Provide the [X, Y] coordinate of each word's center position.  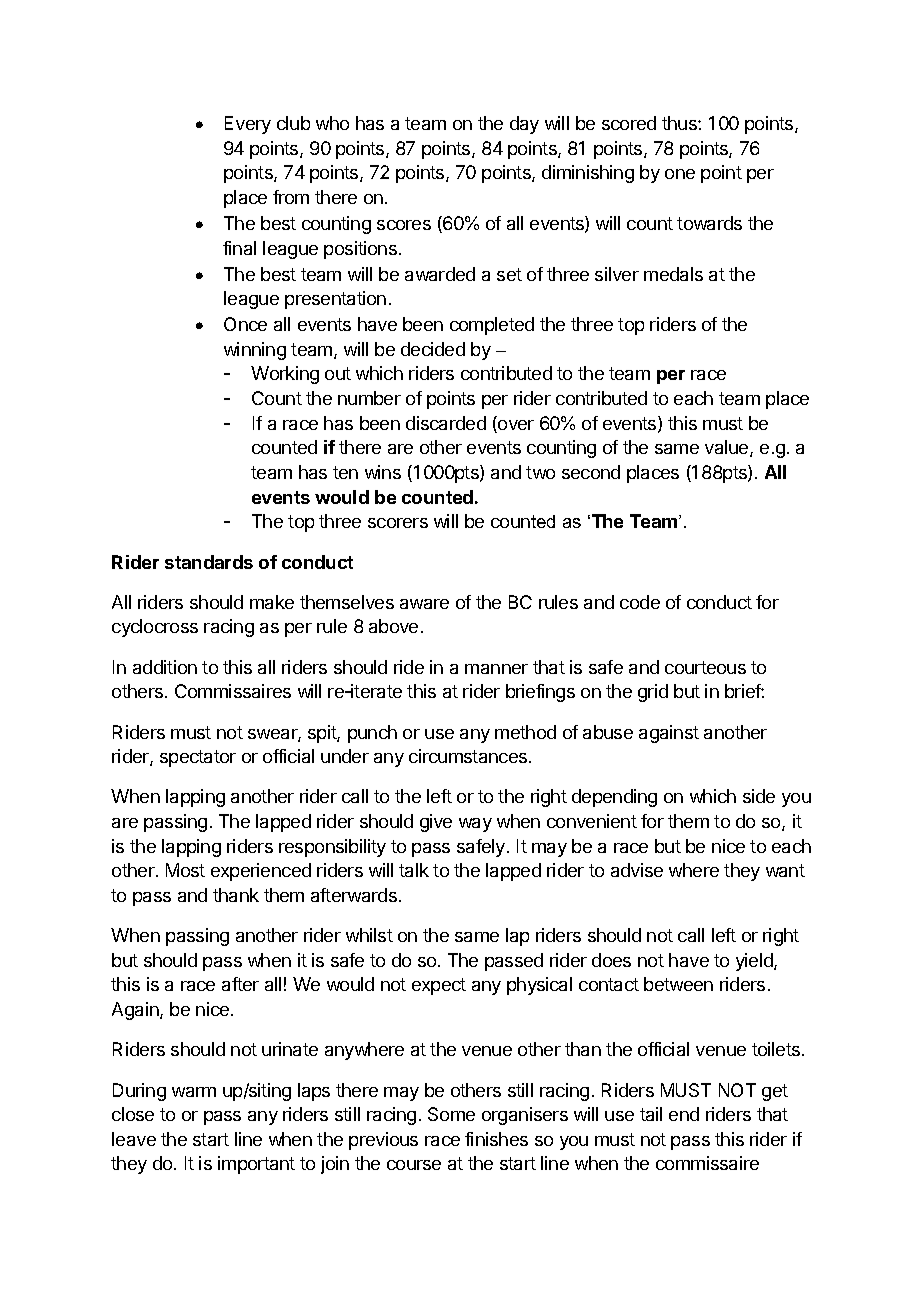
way [475, 825]
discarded [446, 423]
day [524, 125]
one [680, 174]
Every [248, 125]
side [759, 796]
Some [451, 1114]
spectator [198, 758]
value [728, 448]
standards [209, 562]
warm [194, 1092]
